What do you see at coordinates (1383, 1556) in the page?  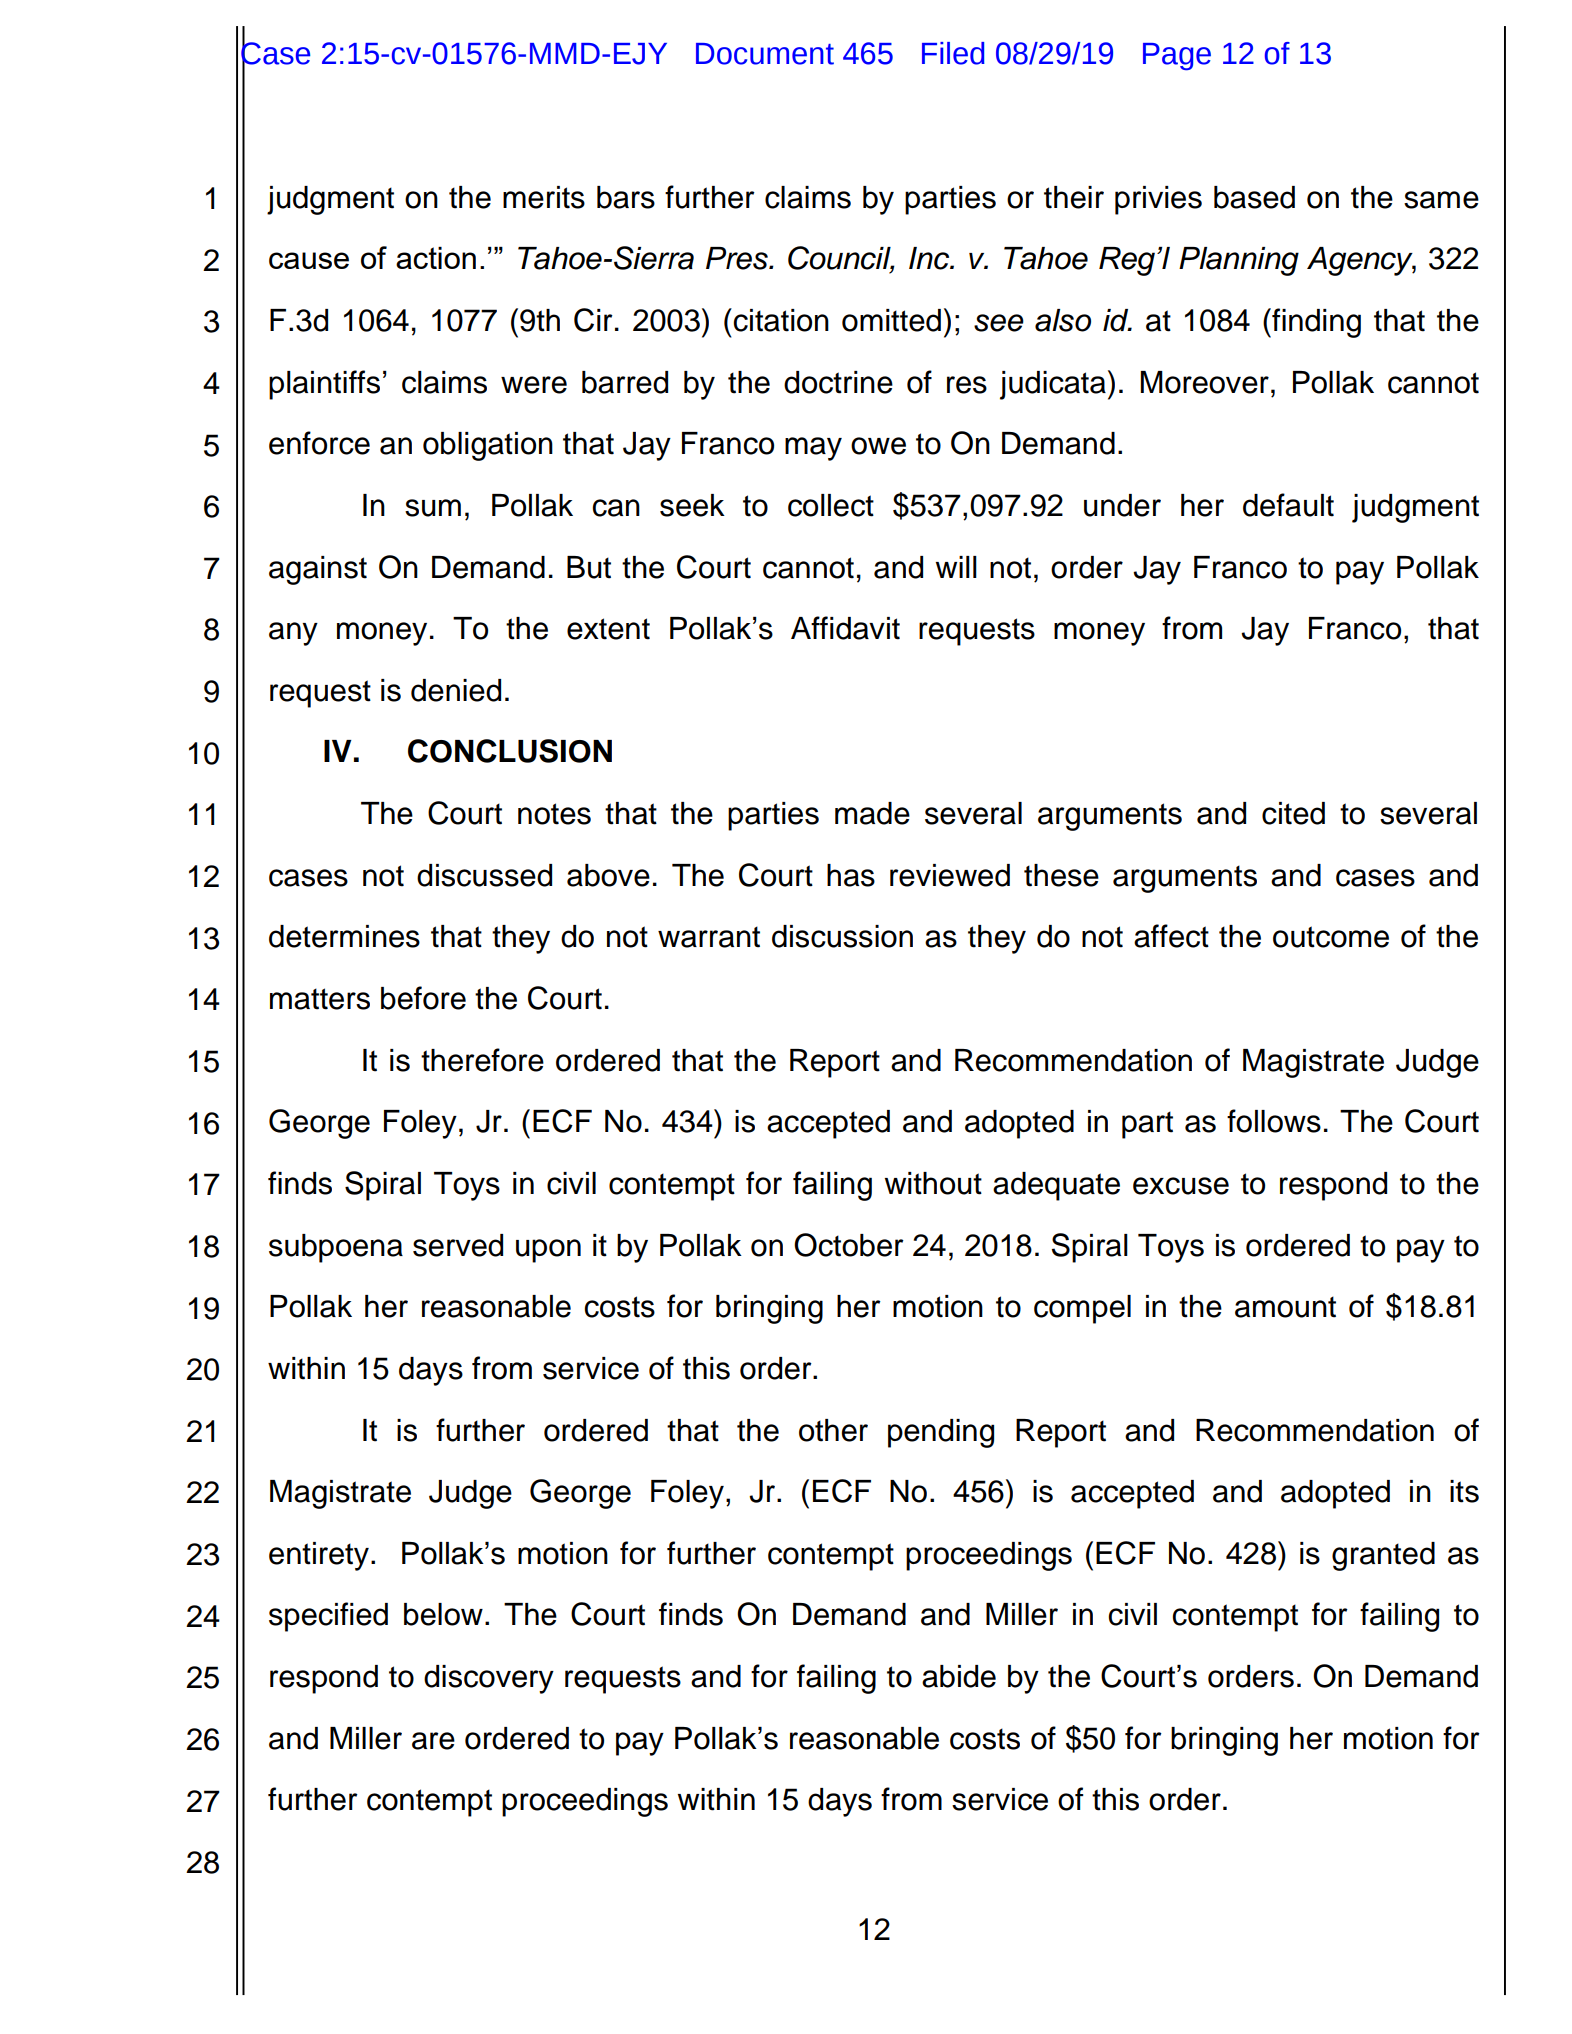 I see `granted` at bounding box center [1383, 1556].
